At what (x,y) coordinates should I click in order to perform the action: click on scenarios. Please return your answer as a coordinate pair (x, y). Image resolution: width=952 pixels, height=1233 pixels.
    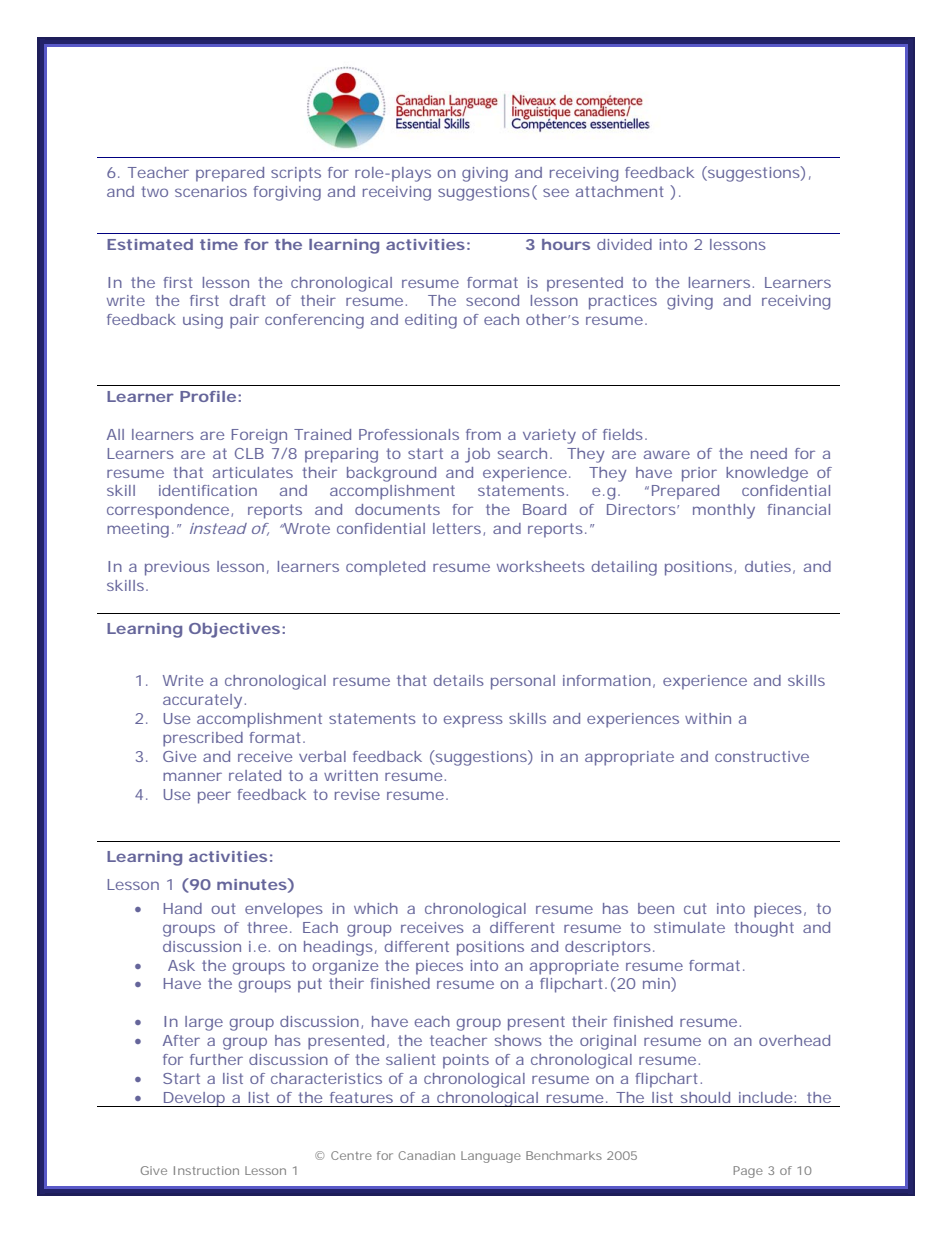
    Looking at the image, I should click on (211, 191).
